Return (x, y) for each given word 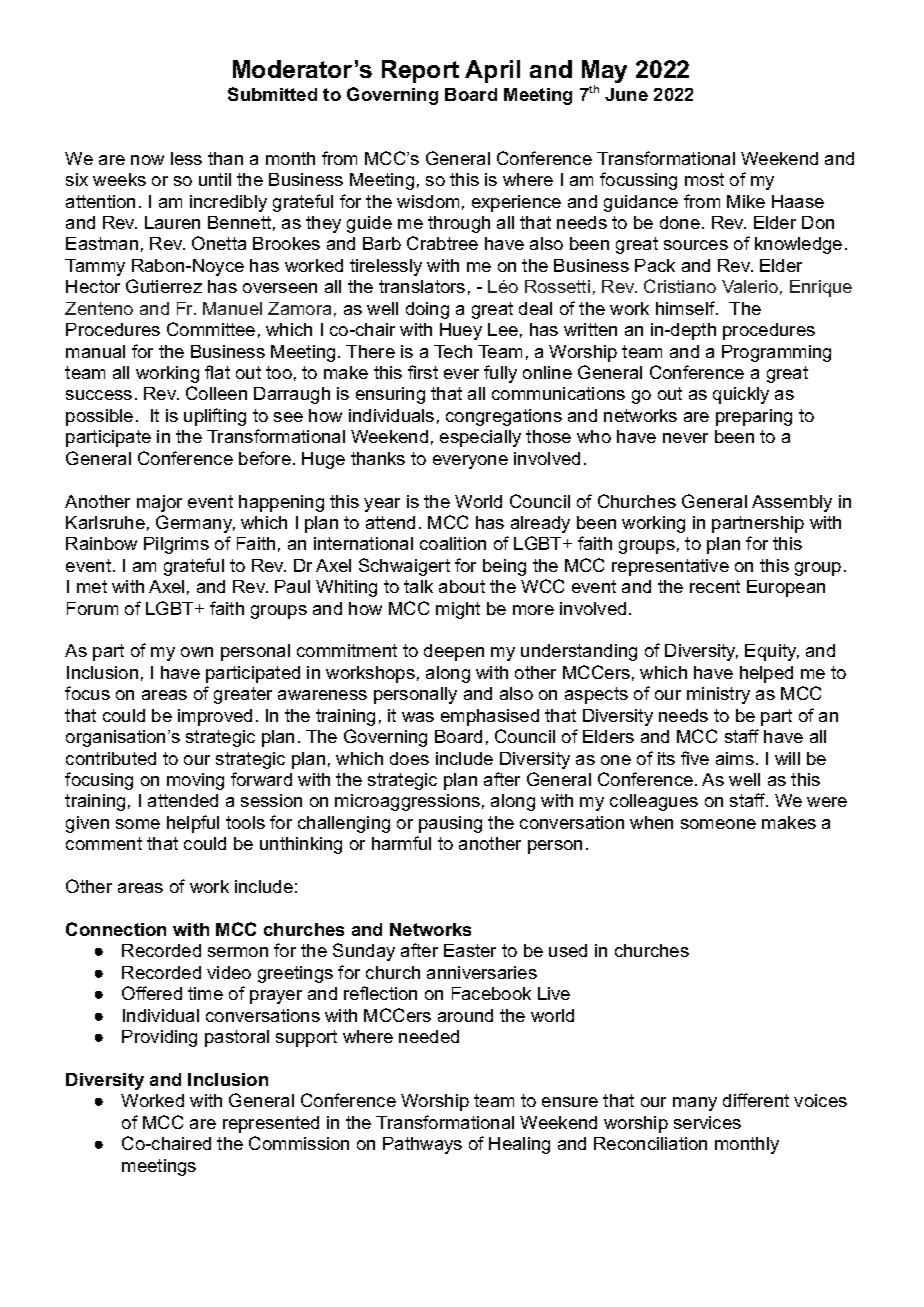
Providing (159, 1038)
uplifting (215, 417)
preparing (754, 417)
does (409, 758)
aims (735, 758)
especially (480, 438)
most (704, 179)
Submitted (272, 94)
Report (420, 71)
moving (195, 781)
